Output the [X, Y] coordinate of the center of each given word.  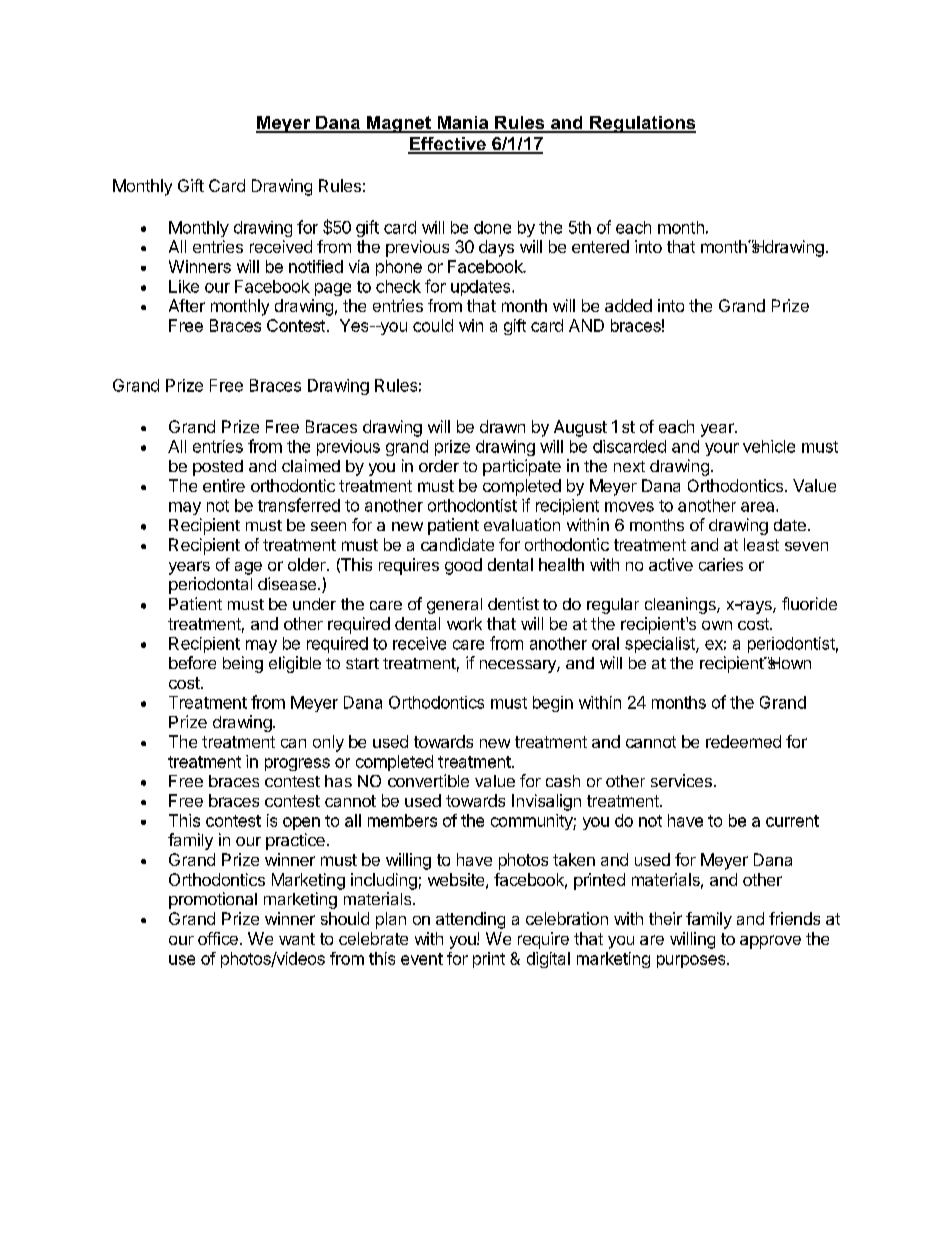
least [761, 544]
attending [470, 920]
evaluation [522, 524]
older [308, 564]
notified [316, 266]
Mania [463, 124]
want [297, 939]
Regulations [642, 124]
